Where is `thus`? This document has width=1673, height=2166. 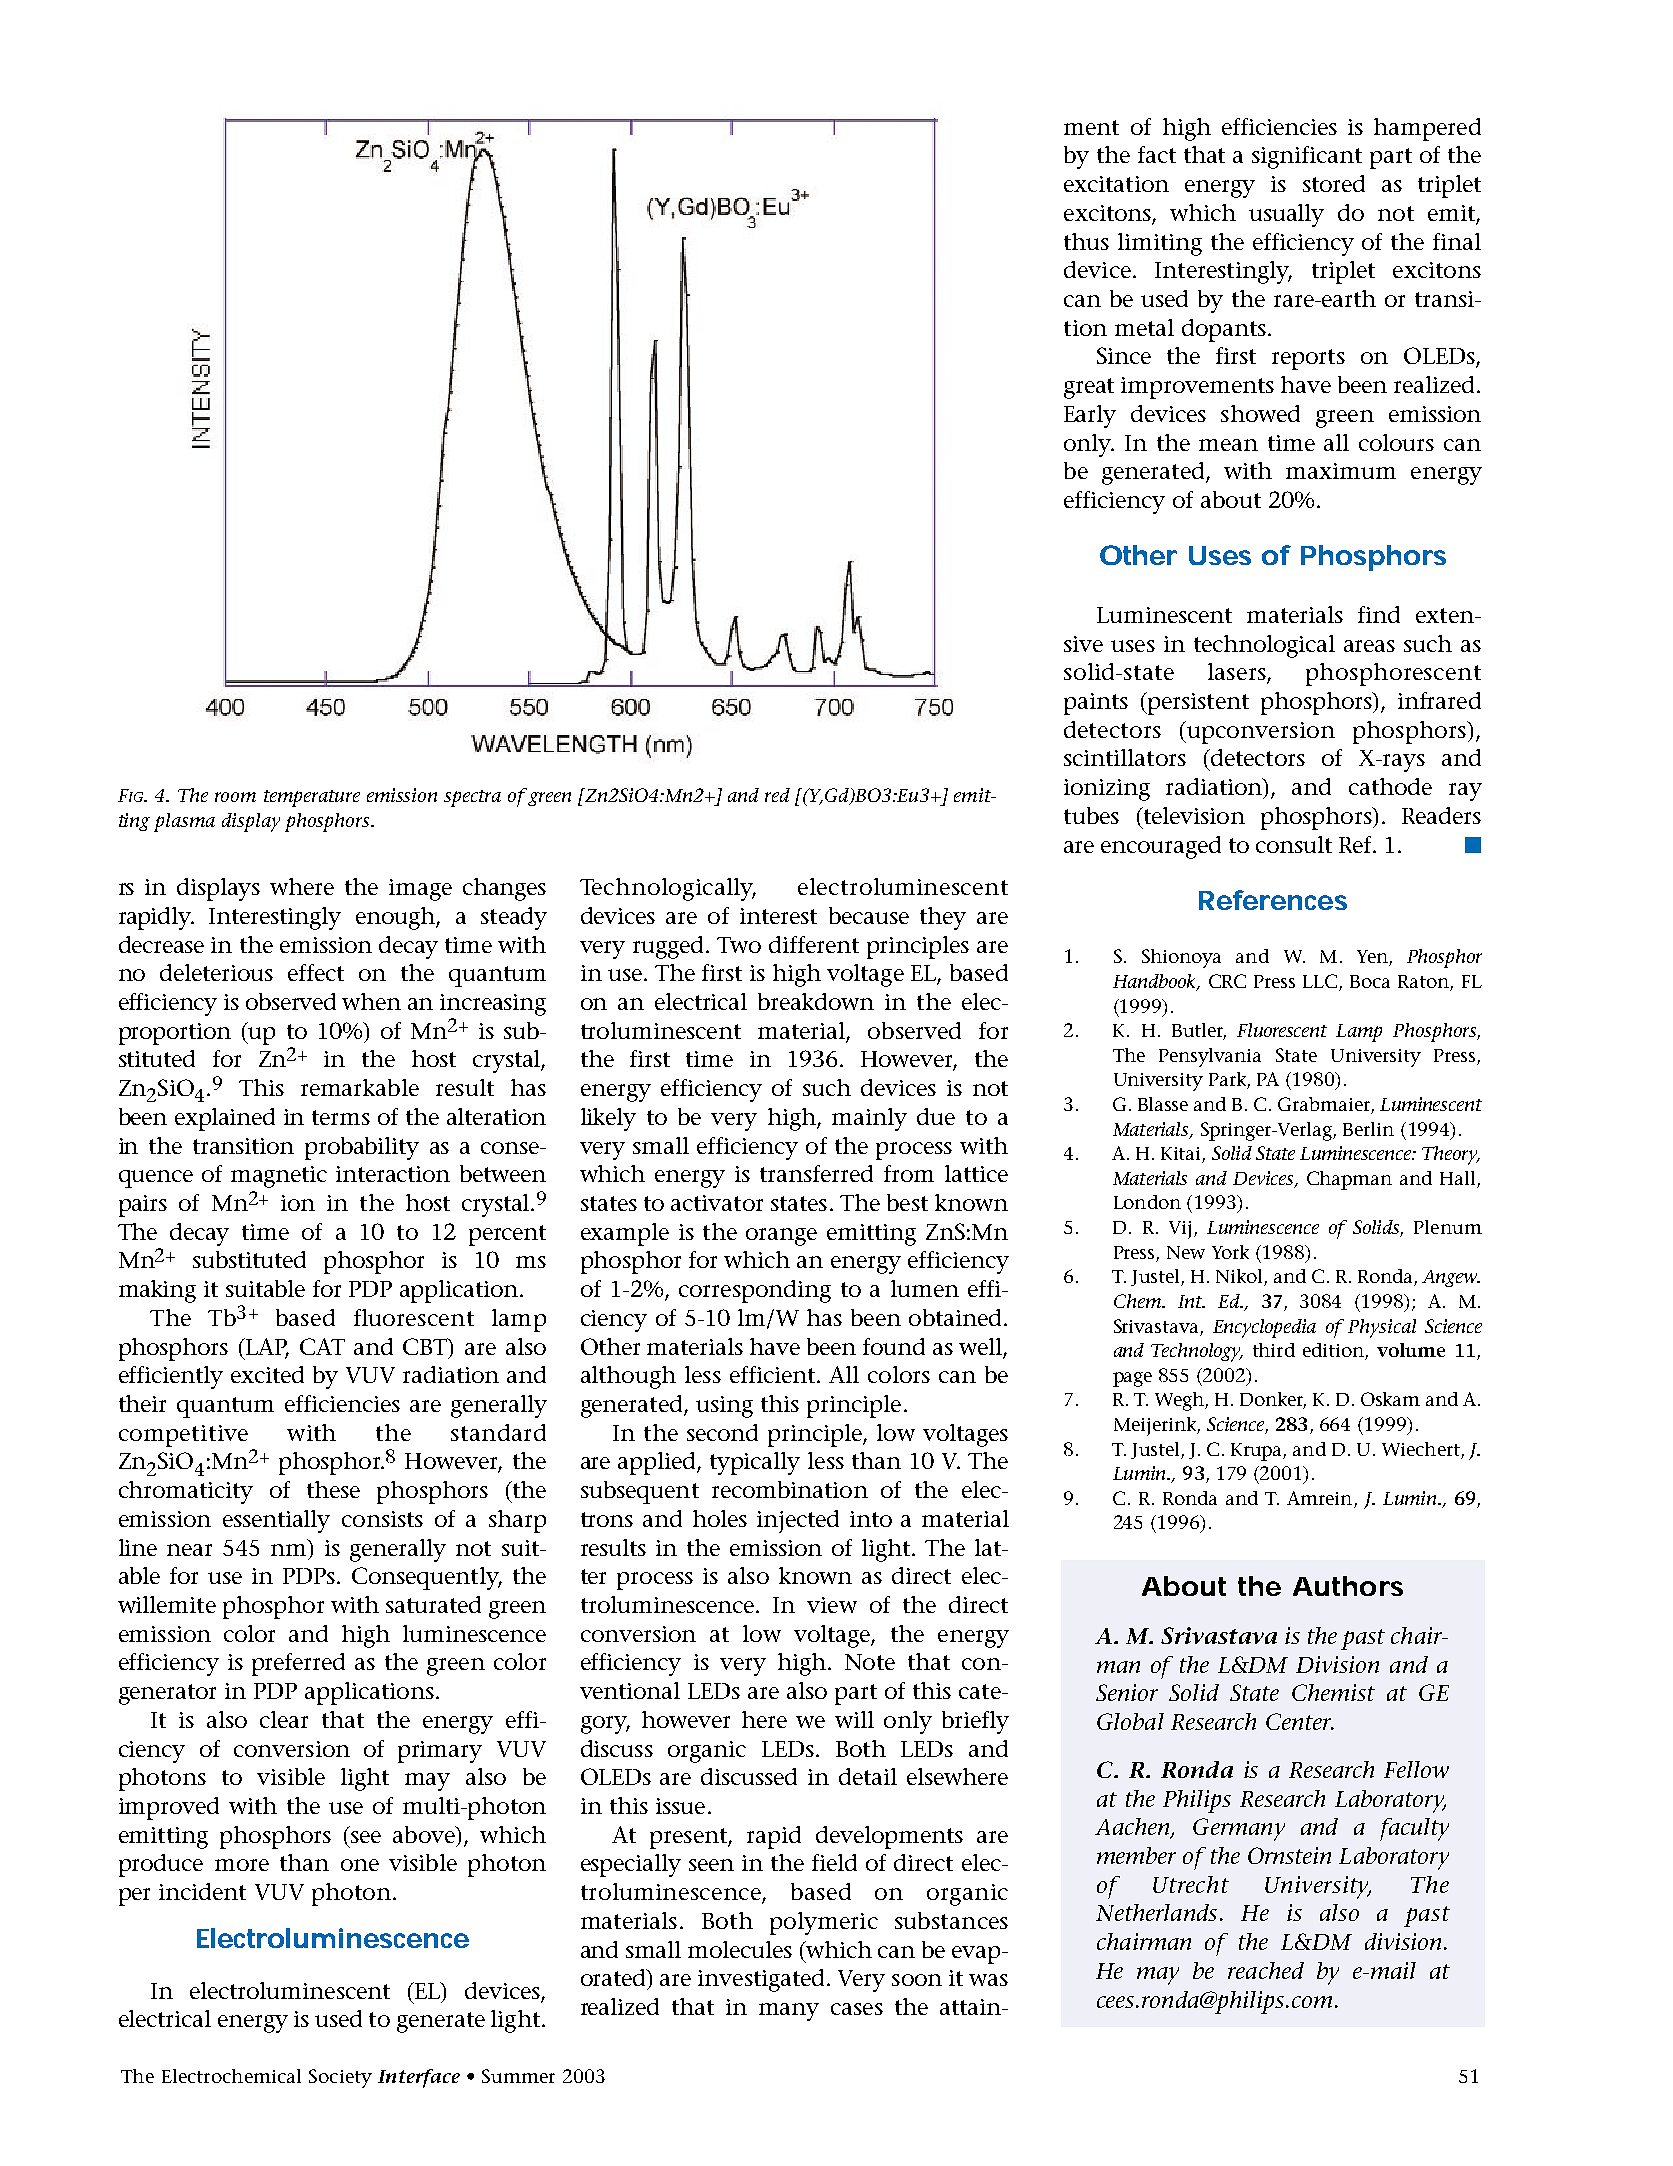 thus is located at coordinates (1086, 241).
